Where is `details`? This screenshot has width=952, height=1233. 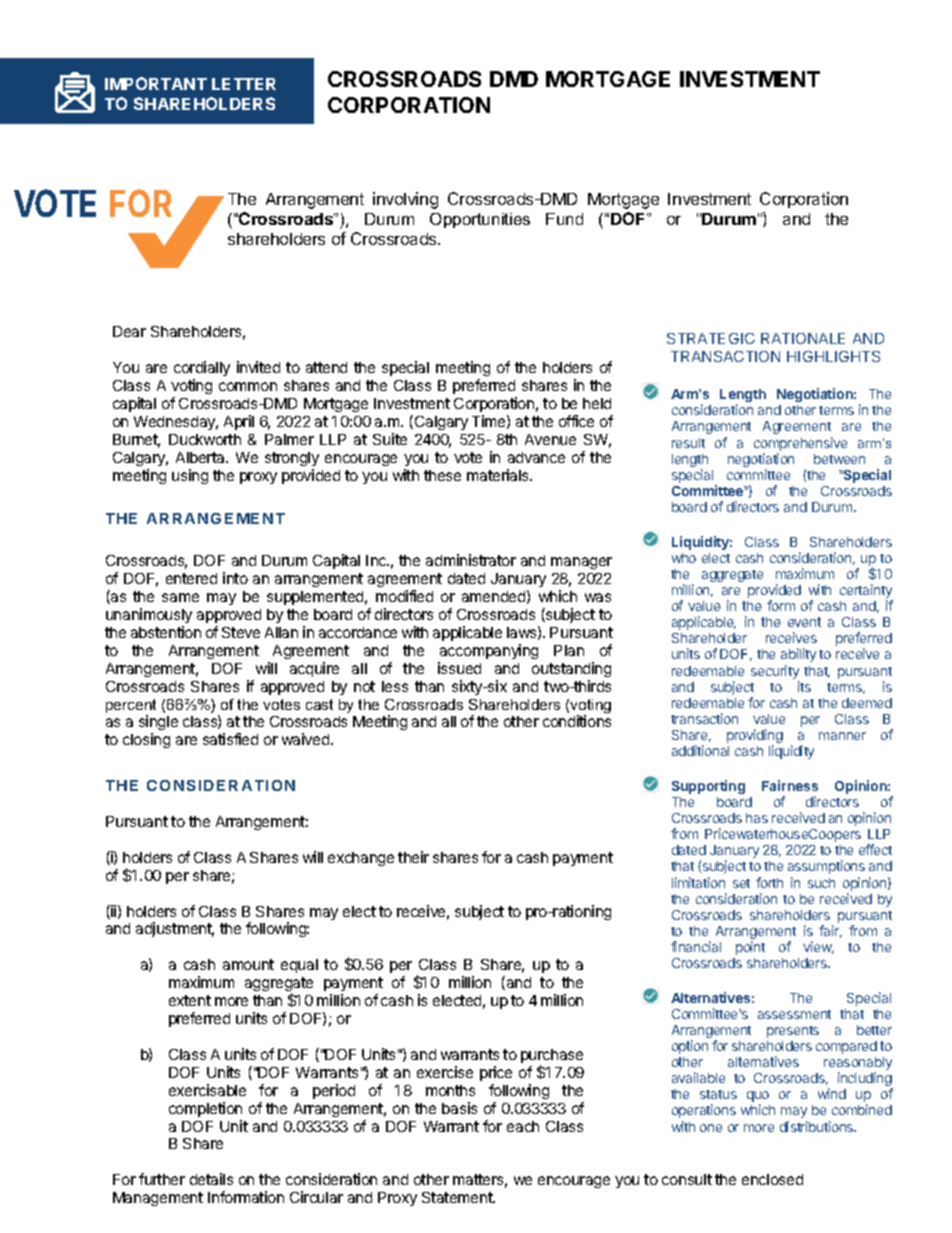 details is located at coordinates (211, 1179).
